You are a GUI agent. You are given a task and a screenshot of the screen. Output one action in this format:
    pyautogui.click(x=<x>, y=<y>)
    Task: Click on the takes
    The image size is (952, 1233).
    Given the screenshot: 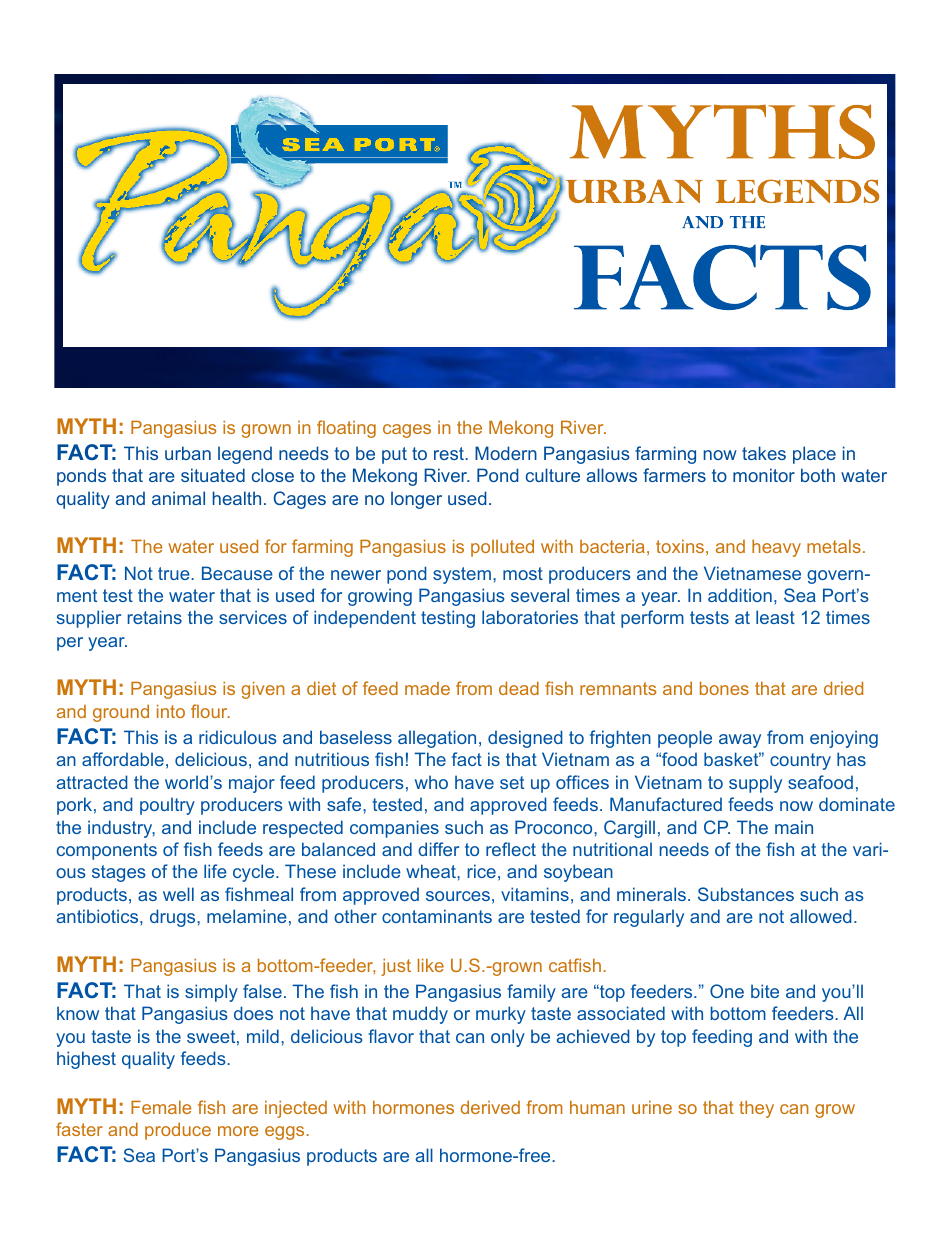 What is the action you would take?
    pyautogui.click(x=764, y=453)
